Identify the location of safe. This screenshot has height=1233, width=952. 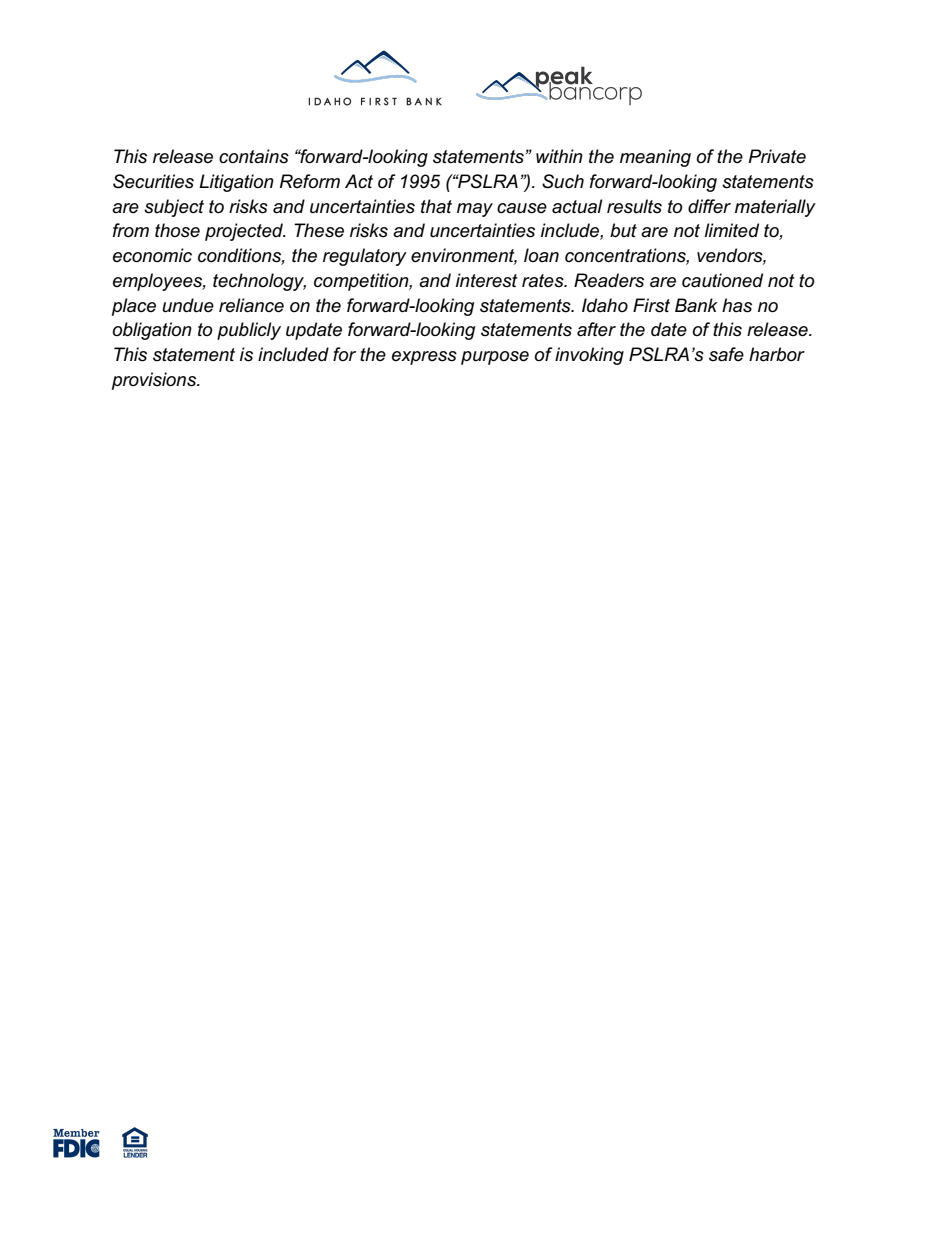
(726, 354).
